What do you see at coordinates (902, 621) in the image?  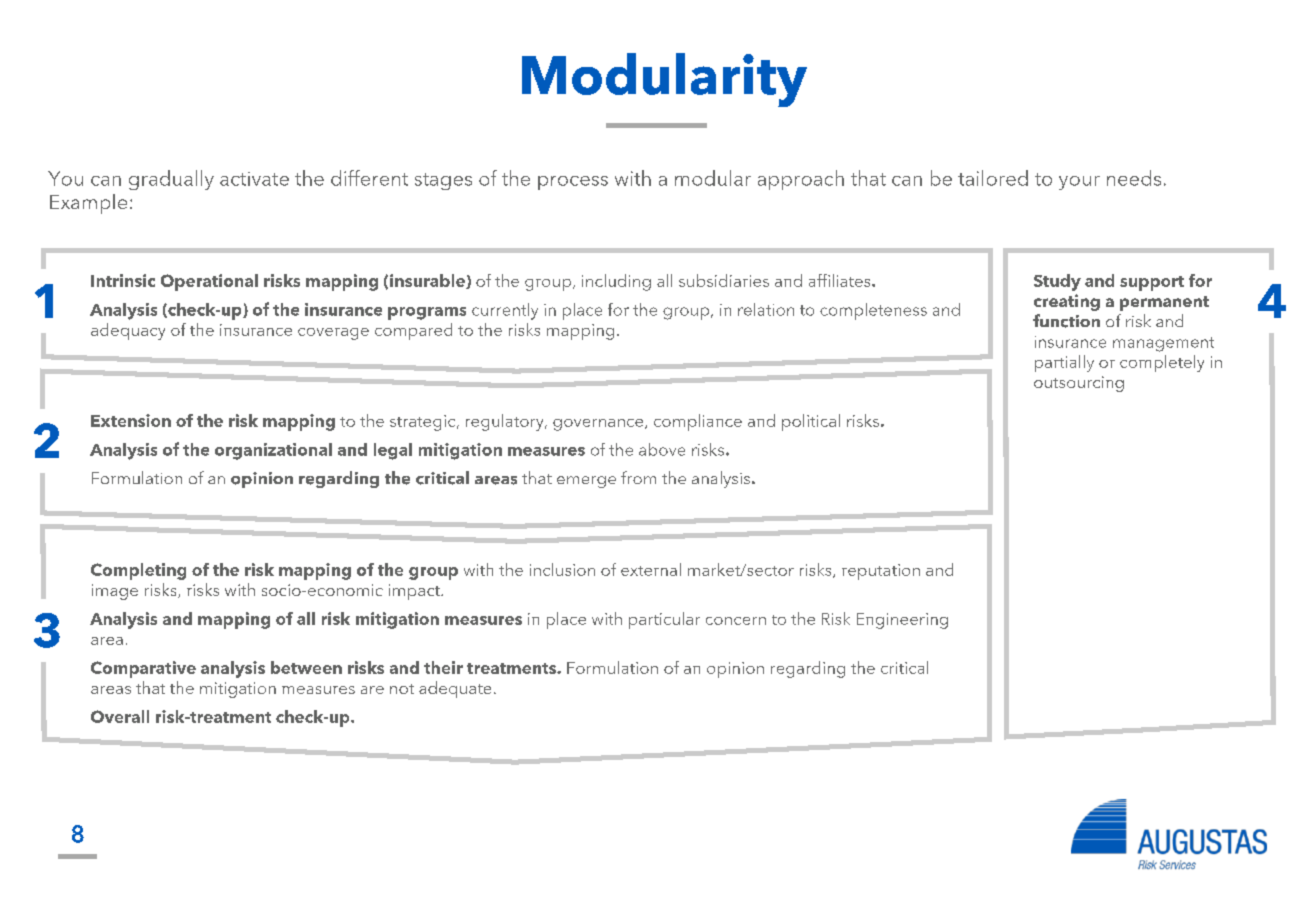 I see `Engineering` at bounding box center [902, 621].
